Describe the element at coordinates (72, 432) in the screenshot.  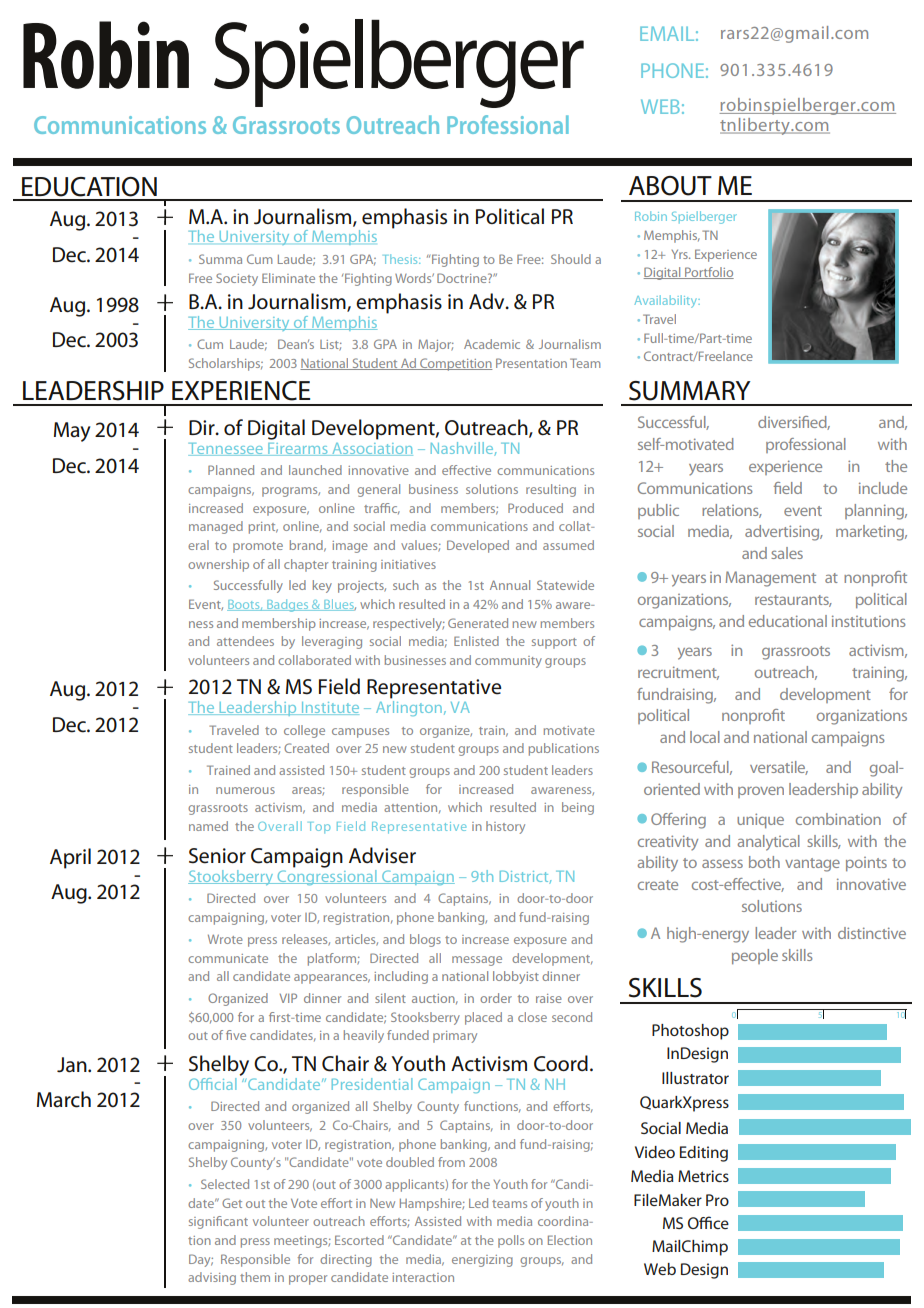
I see `May` at that location.
